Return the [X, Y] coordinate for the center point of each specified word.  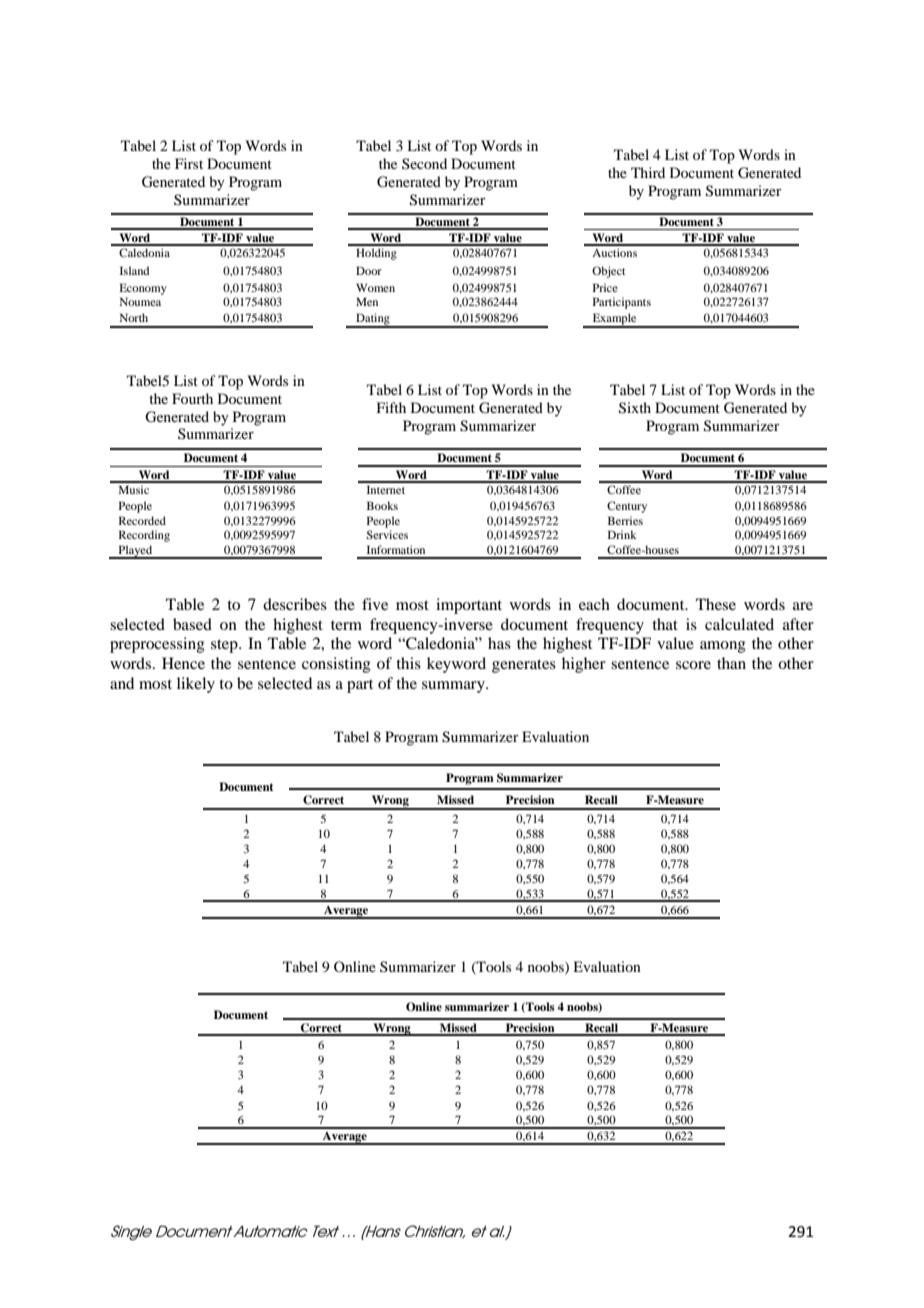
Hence [183, 663]
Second [424, 163]
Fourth [192, 398]
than [731, 663]
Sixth [635, 408]
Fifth [391, 407]
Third [648, 172]
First [189, 163]
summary [454, 687]
